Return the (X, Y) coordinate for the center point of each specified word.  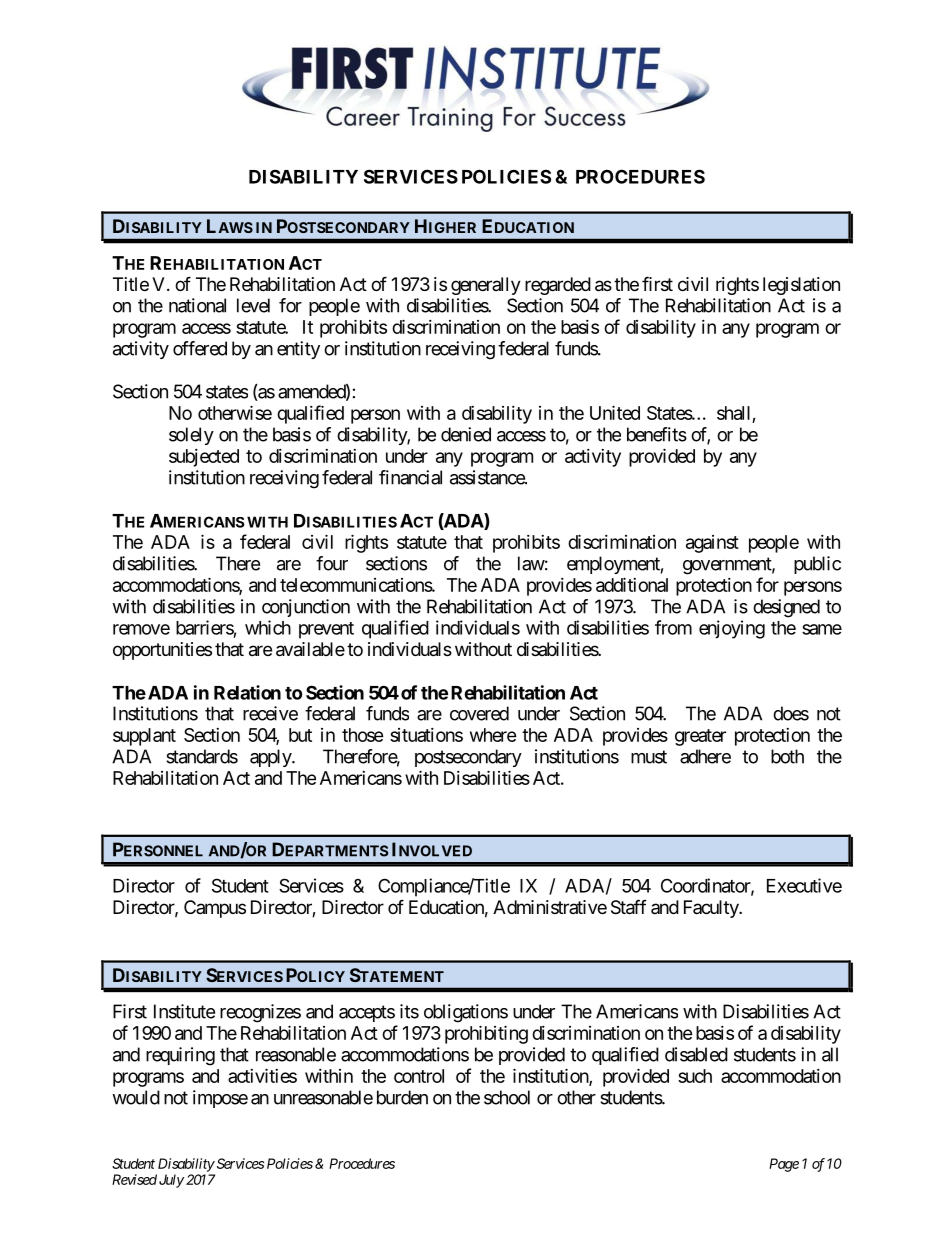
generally (486, 286)
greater (700, 737)
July (171, 1181)
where (493, 735)
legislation (801, 286)
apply (271, 758)
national (197, 305)
